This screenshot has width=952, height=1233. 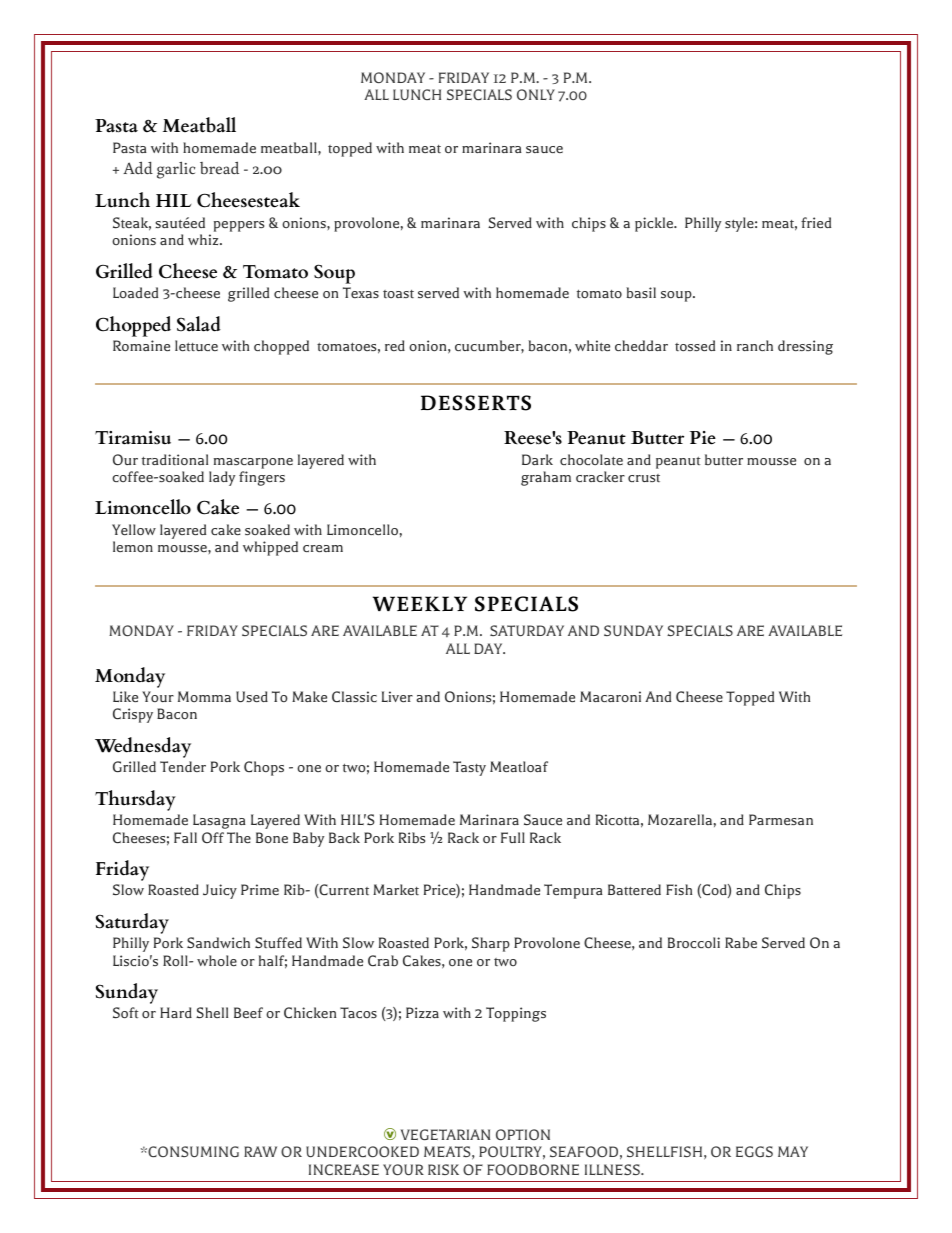 What do you see at coordinates (816, 222) in the screenshot?
I see `fried` at bounding box center [816, 222].
